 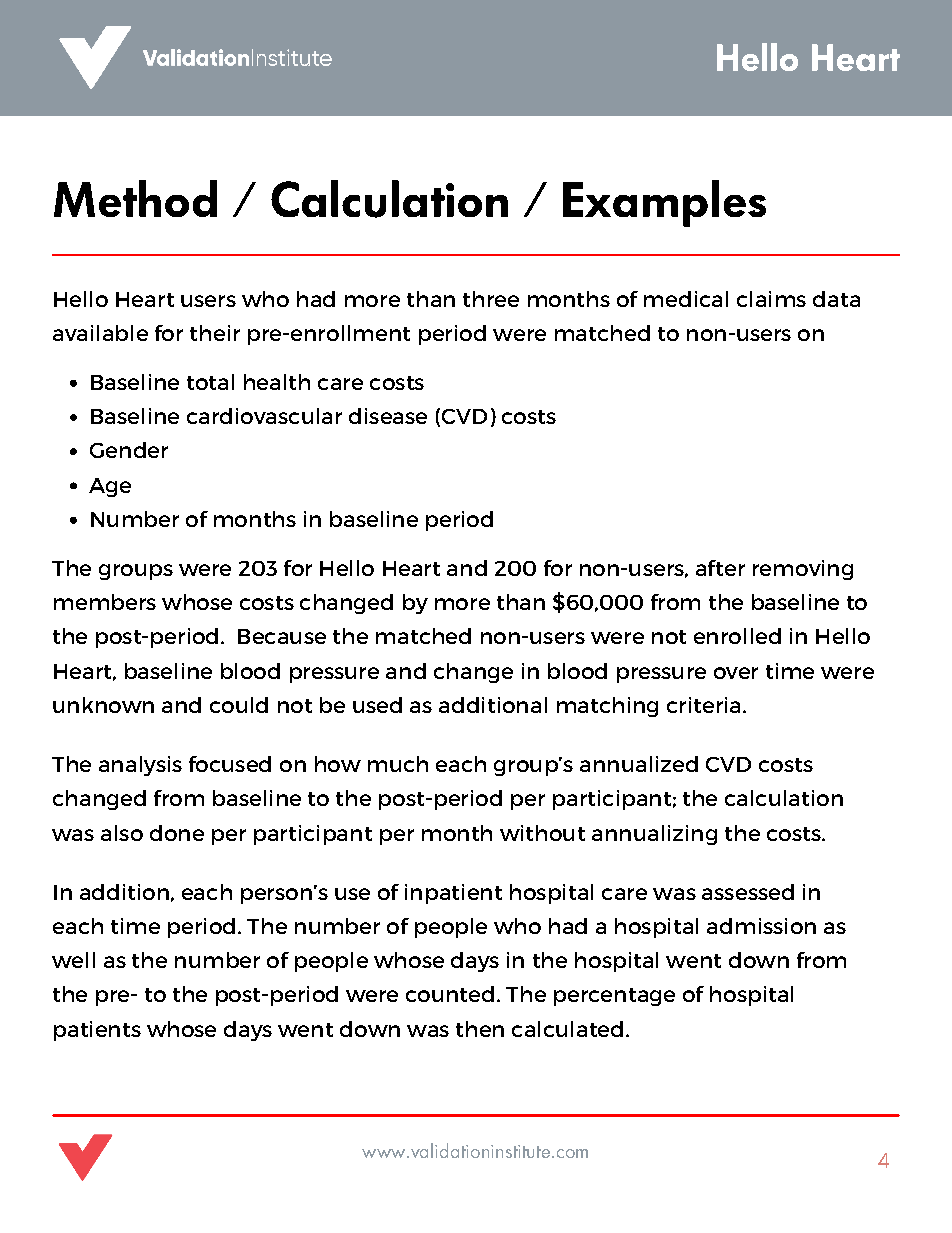 I want to click on analysis, so click(x=140, y=766).
